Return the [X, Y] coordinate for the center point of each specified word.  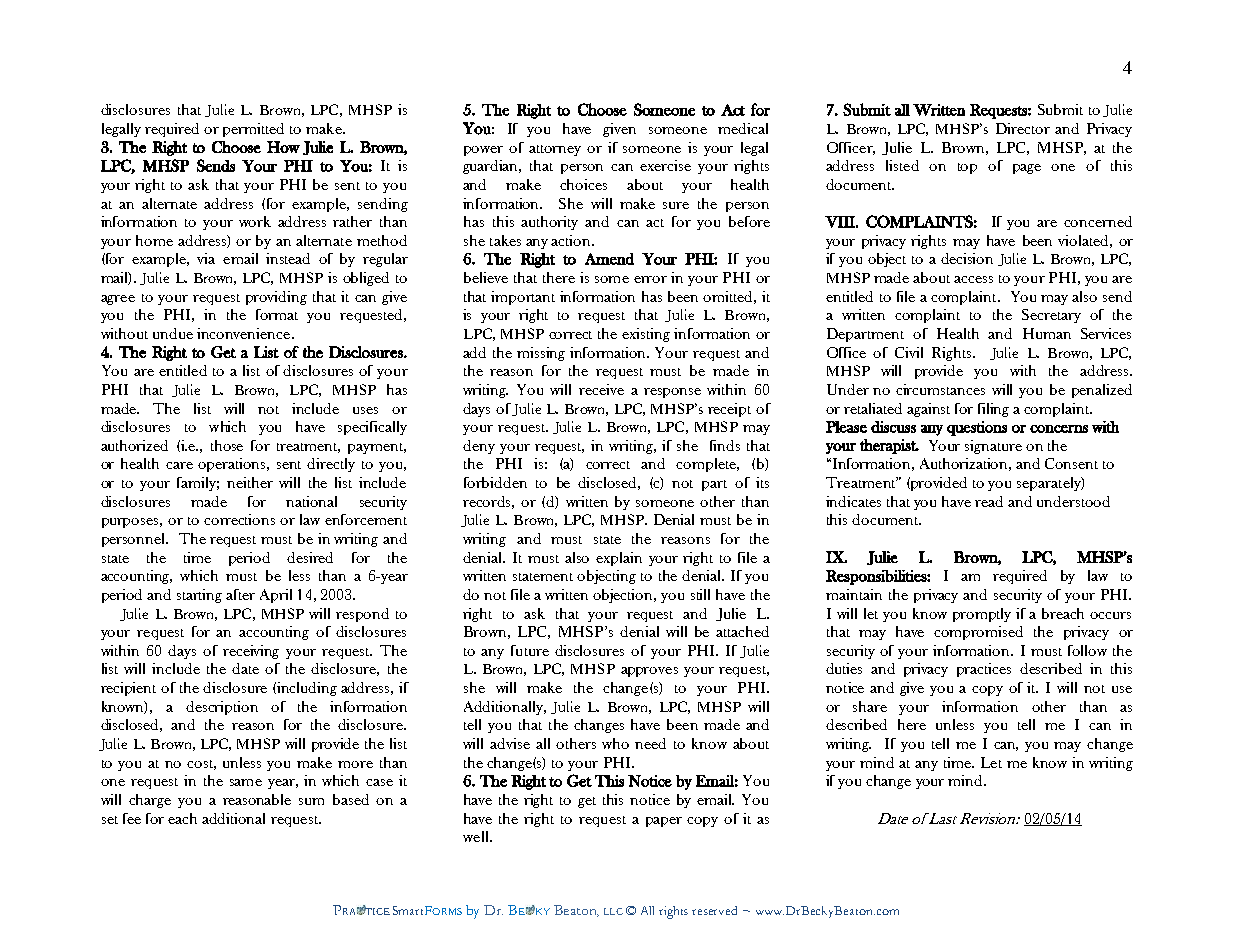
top [967, 168]
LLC [613, 911]
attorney [555, 150]
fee [132, 818]
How [283, 147]
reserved [714, 910]
